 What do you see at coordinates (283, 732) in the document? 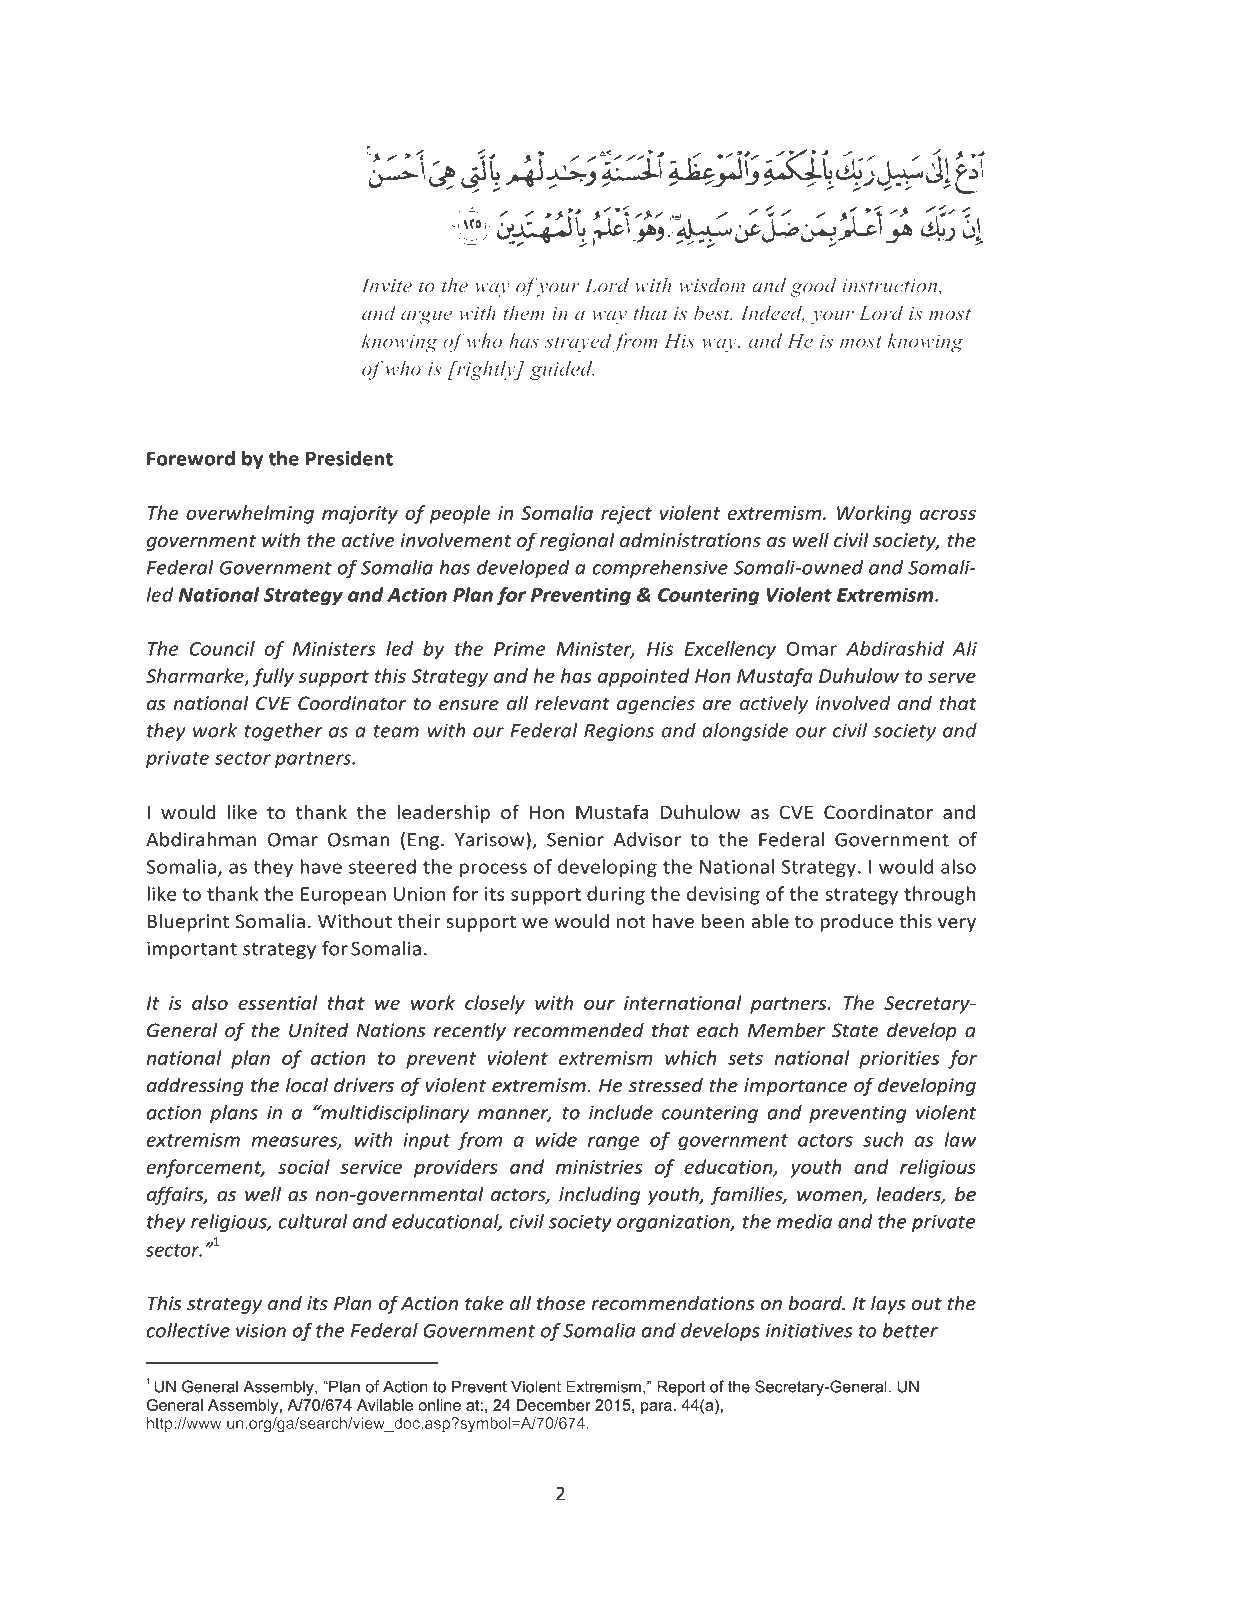
I see `together` at bounding box center [283, 732].
